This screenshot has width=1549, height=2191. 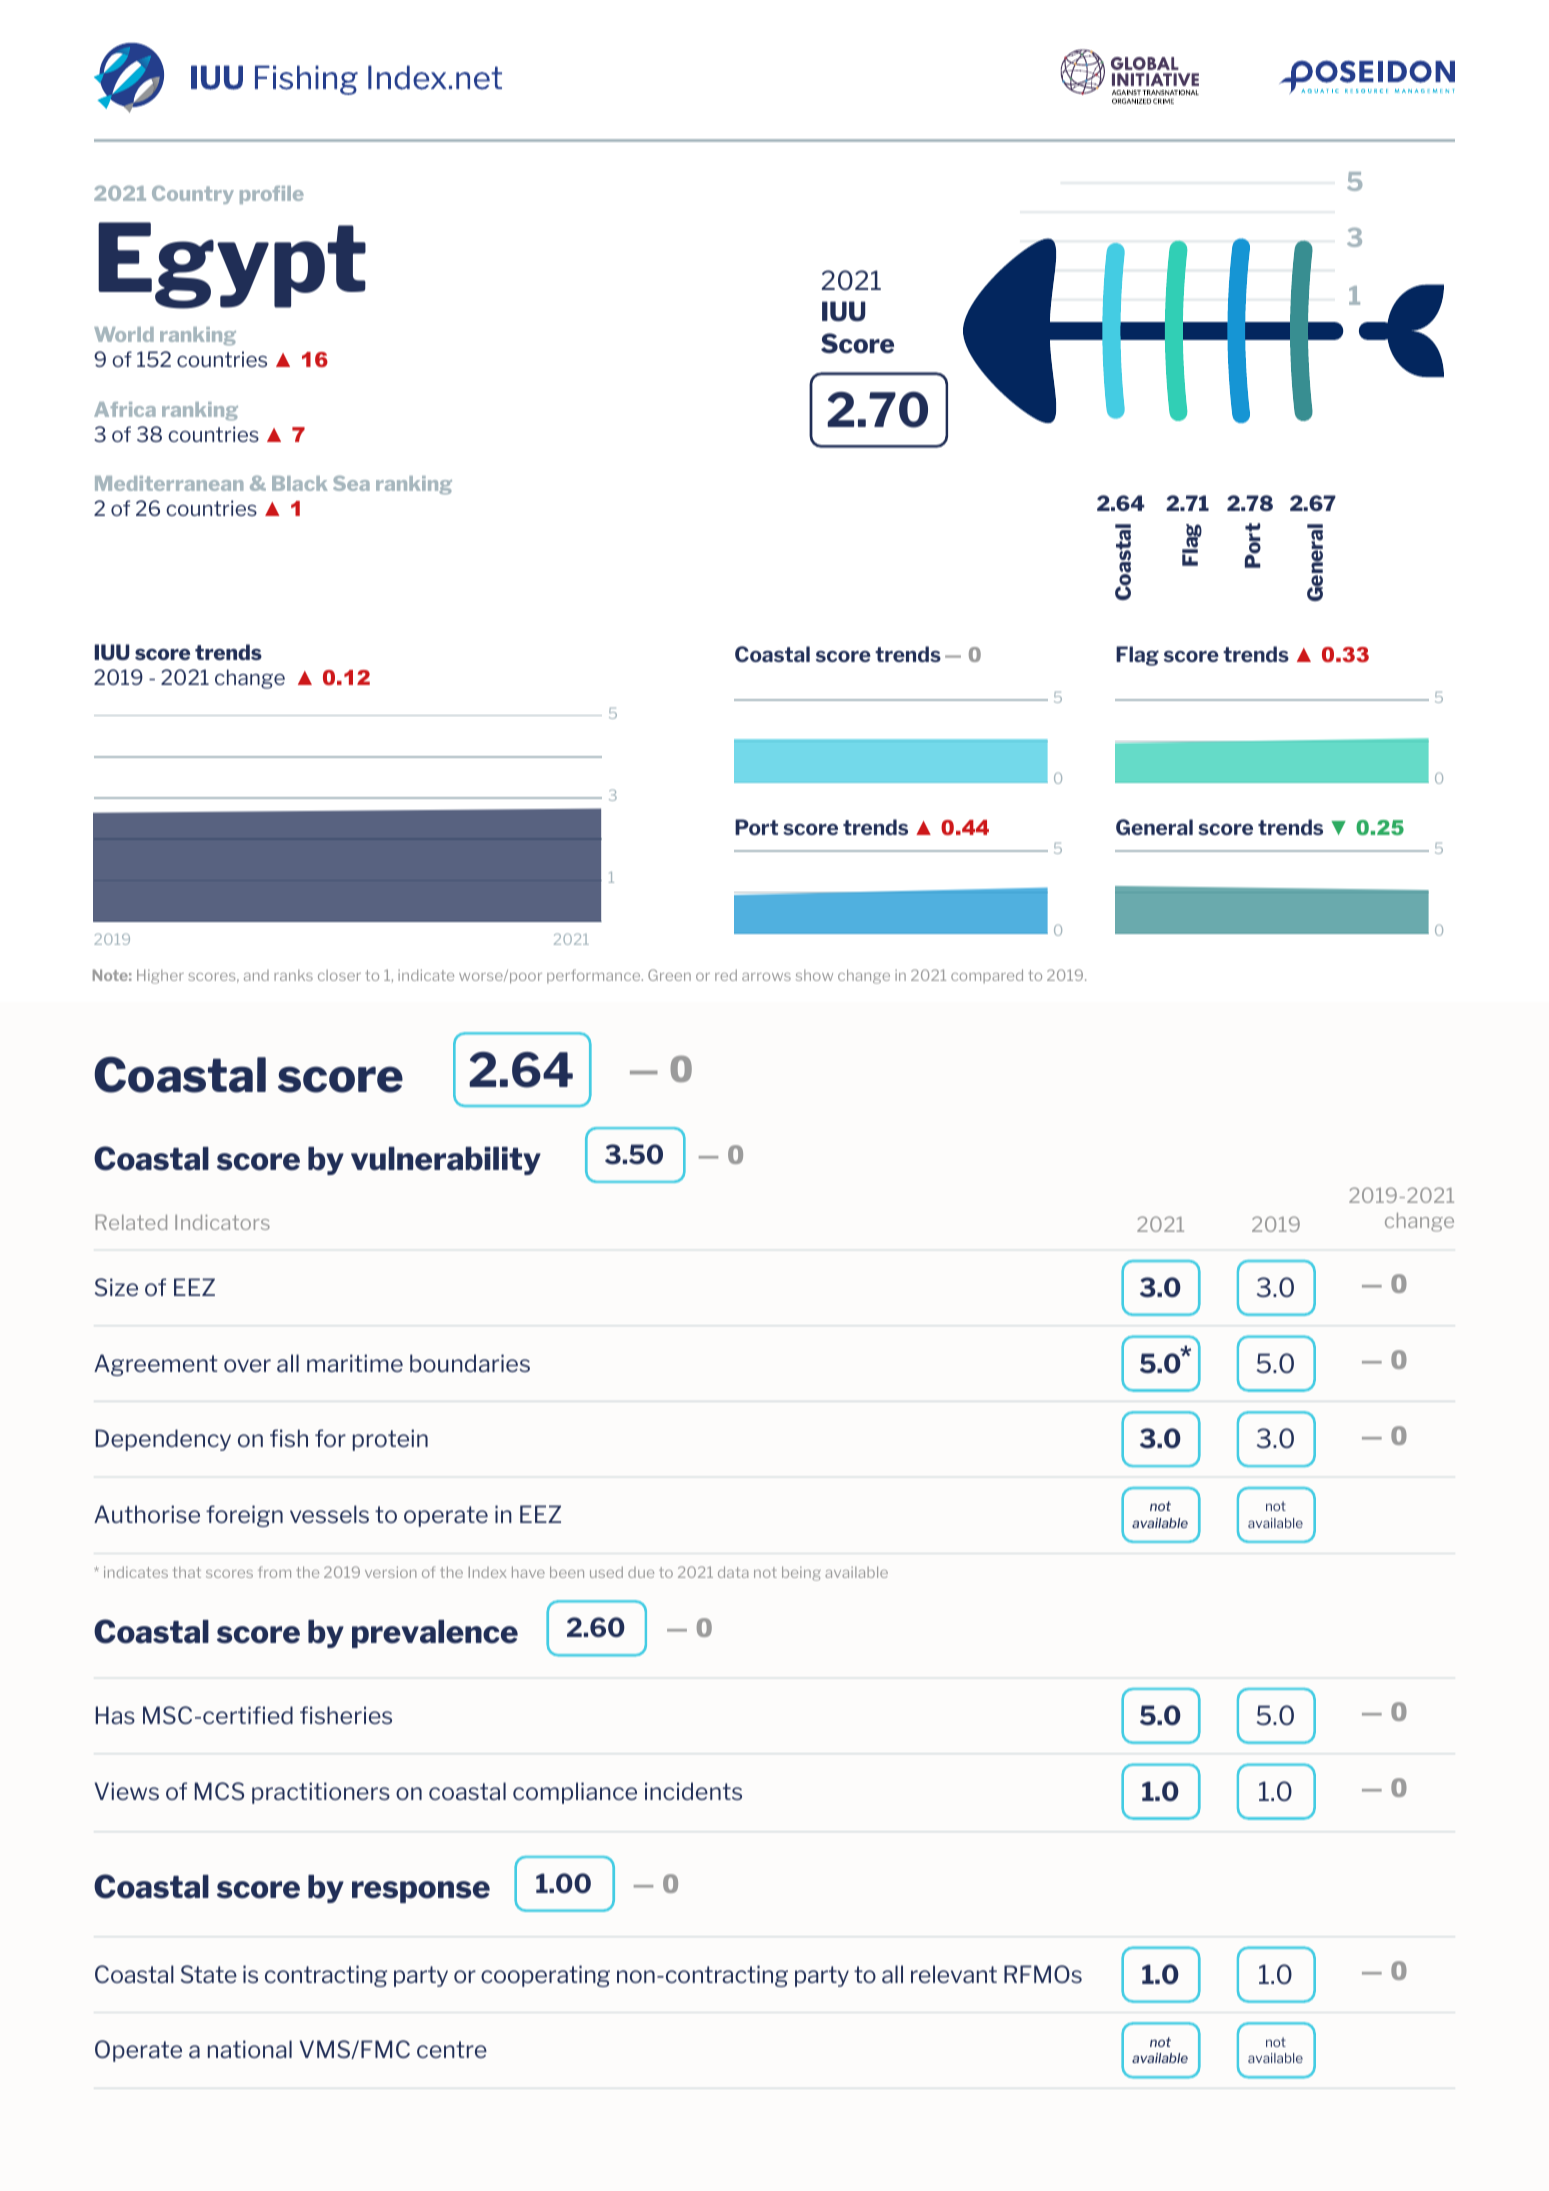 I want to click on show, so click(x=814, y=975).
